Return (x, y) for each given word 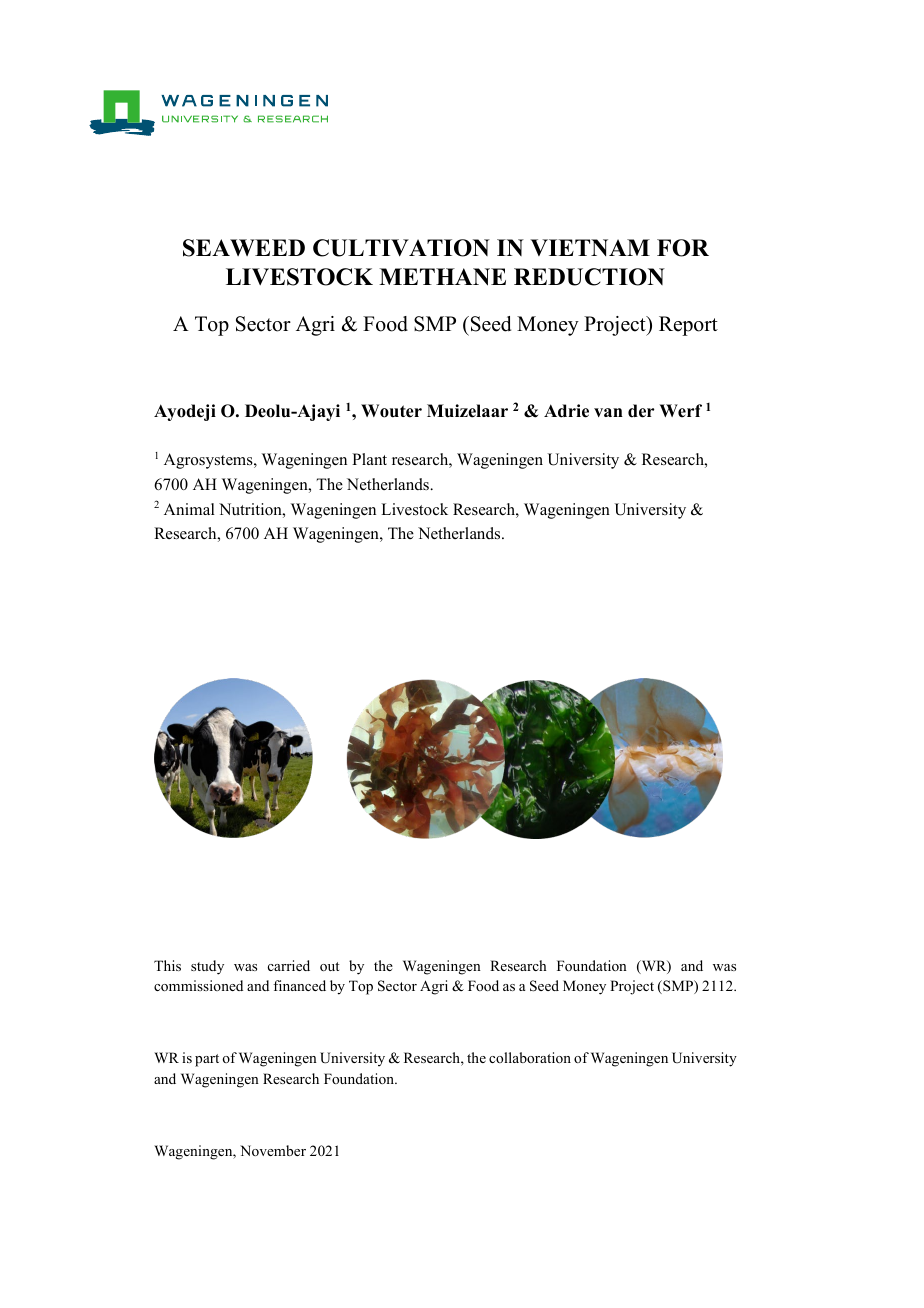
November (273, 1150)
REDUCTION (589, 277)
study (207, 967)
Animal (189, 509)
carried (289, 965)
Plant (369, 459)
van (608, 412)
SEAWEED (244, 248)
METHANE (442, 277)
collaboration (530, 1057)
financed (299, 985)
